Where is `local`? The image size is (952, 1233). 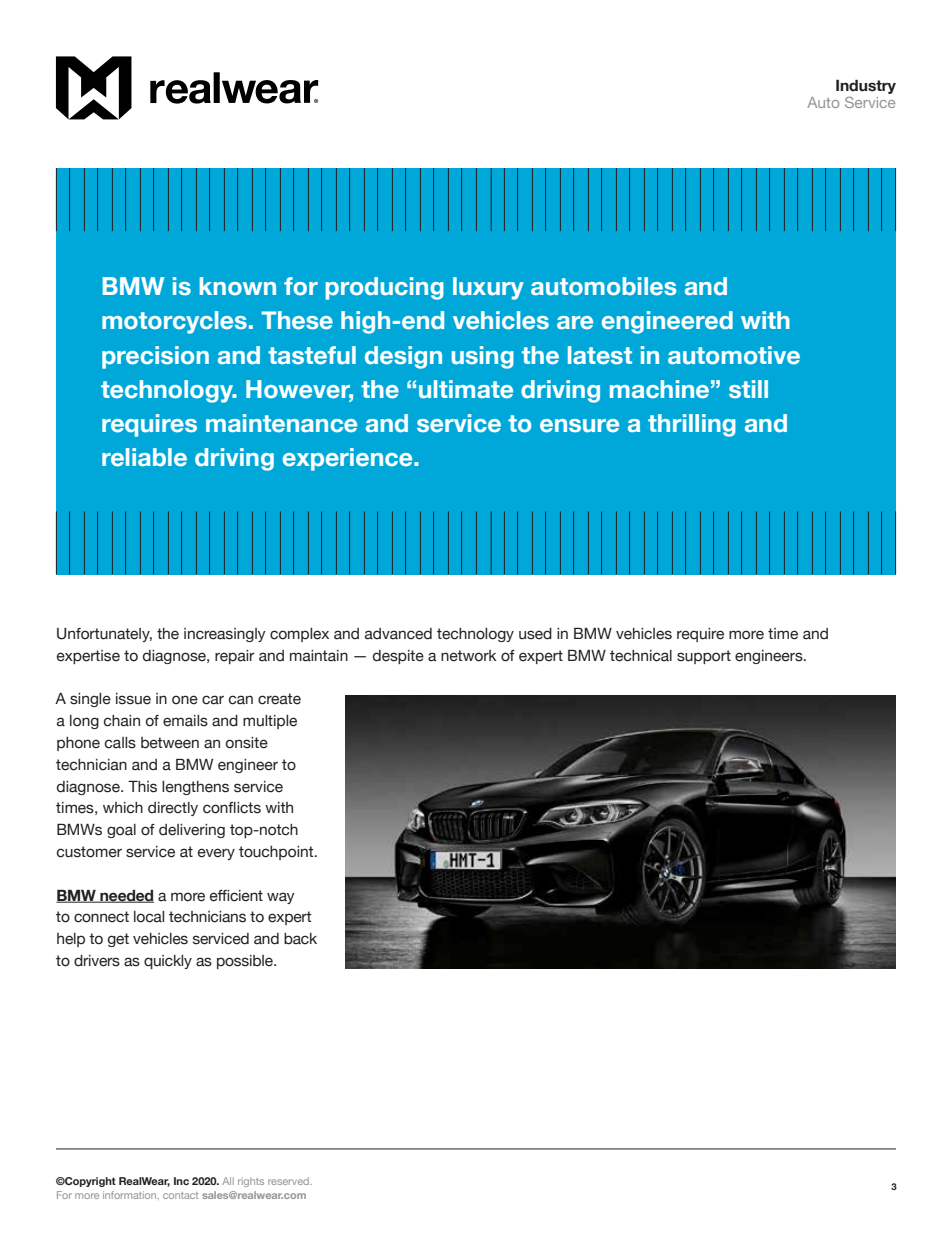 local is located at coordinates (149, 917).
